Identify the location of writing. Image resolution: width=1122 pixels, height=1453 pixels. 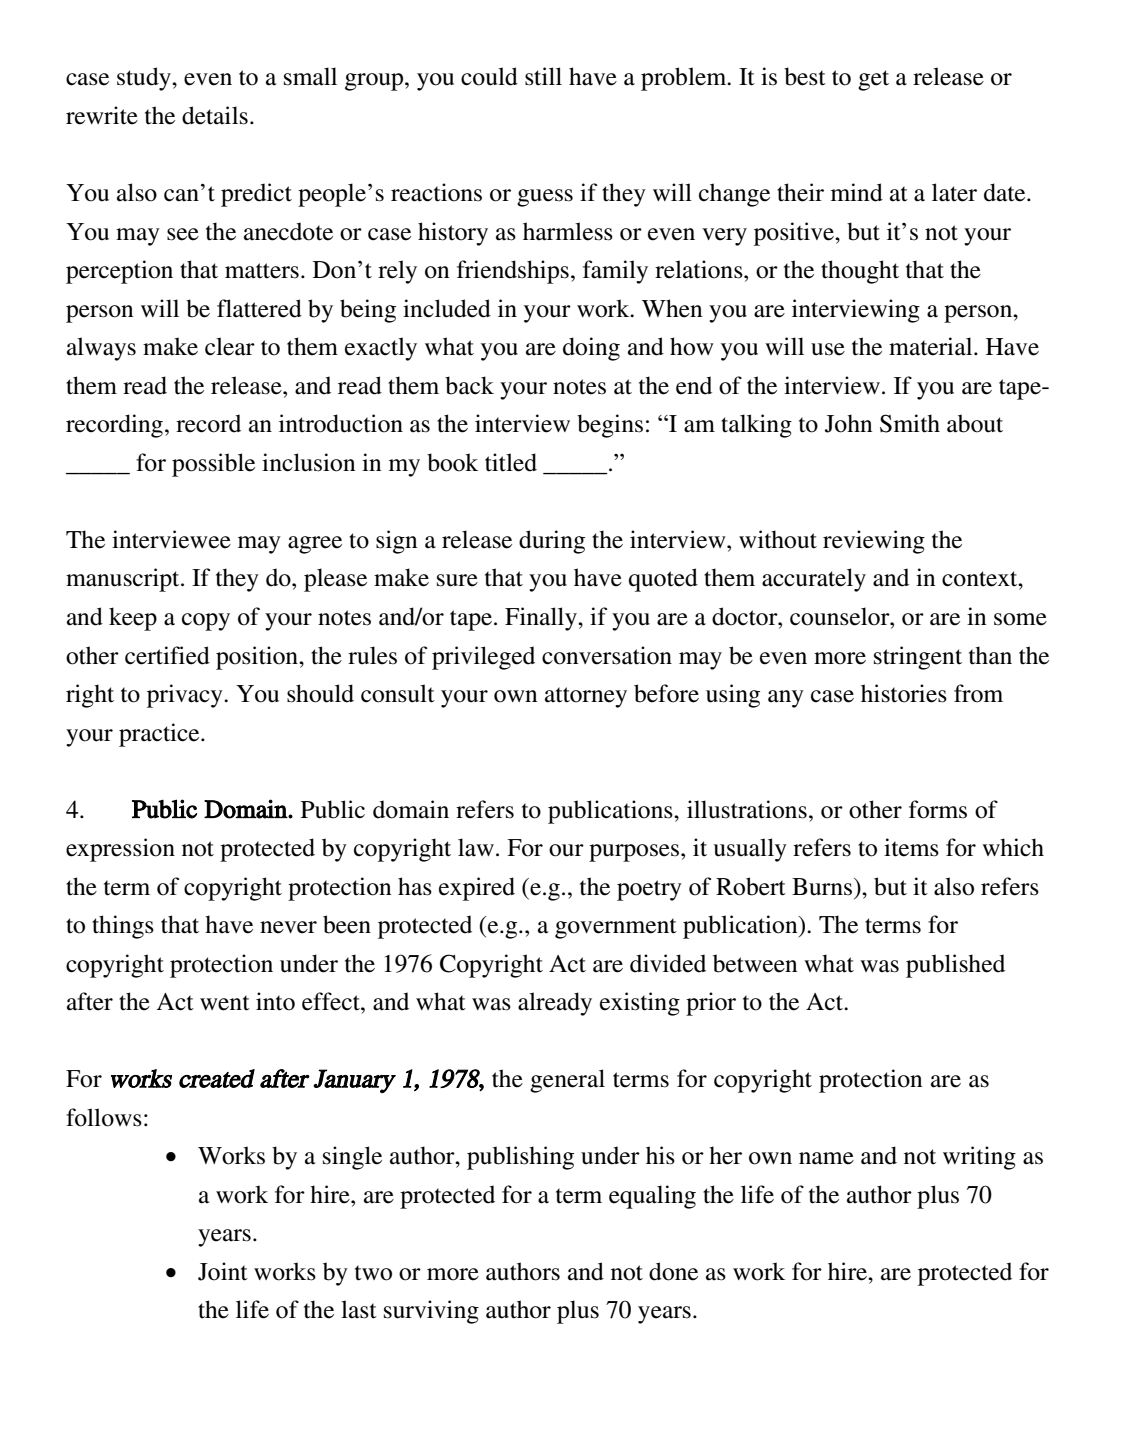
(979, 1158).
